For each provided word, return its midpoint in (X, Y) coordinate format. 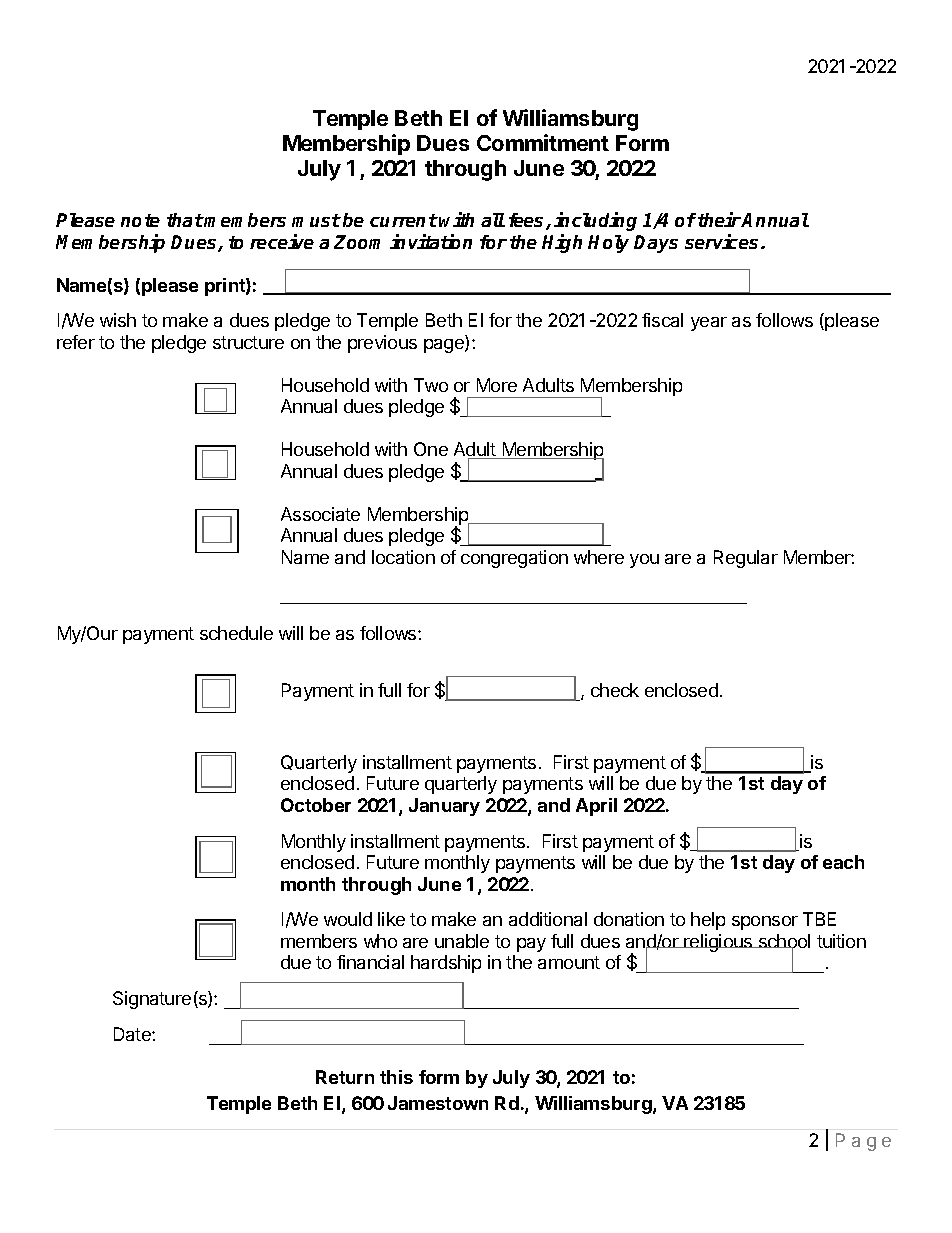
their (719, 219)
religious (719, 943)
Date (133, 1034)
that (185, 220)
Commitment (543, 142)
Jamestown (438, 1103)
